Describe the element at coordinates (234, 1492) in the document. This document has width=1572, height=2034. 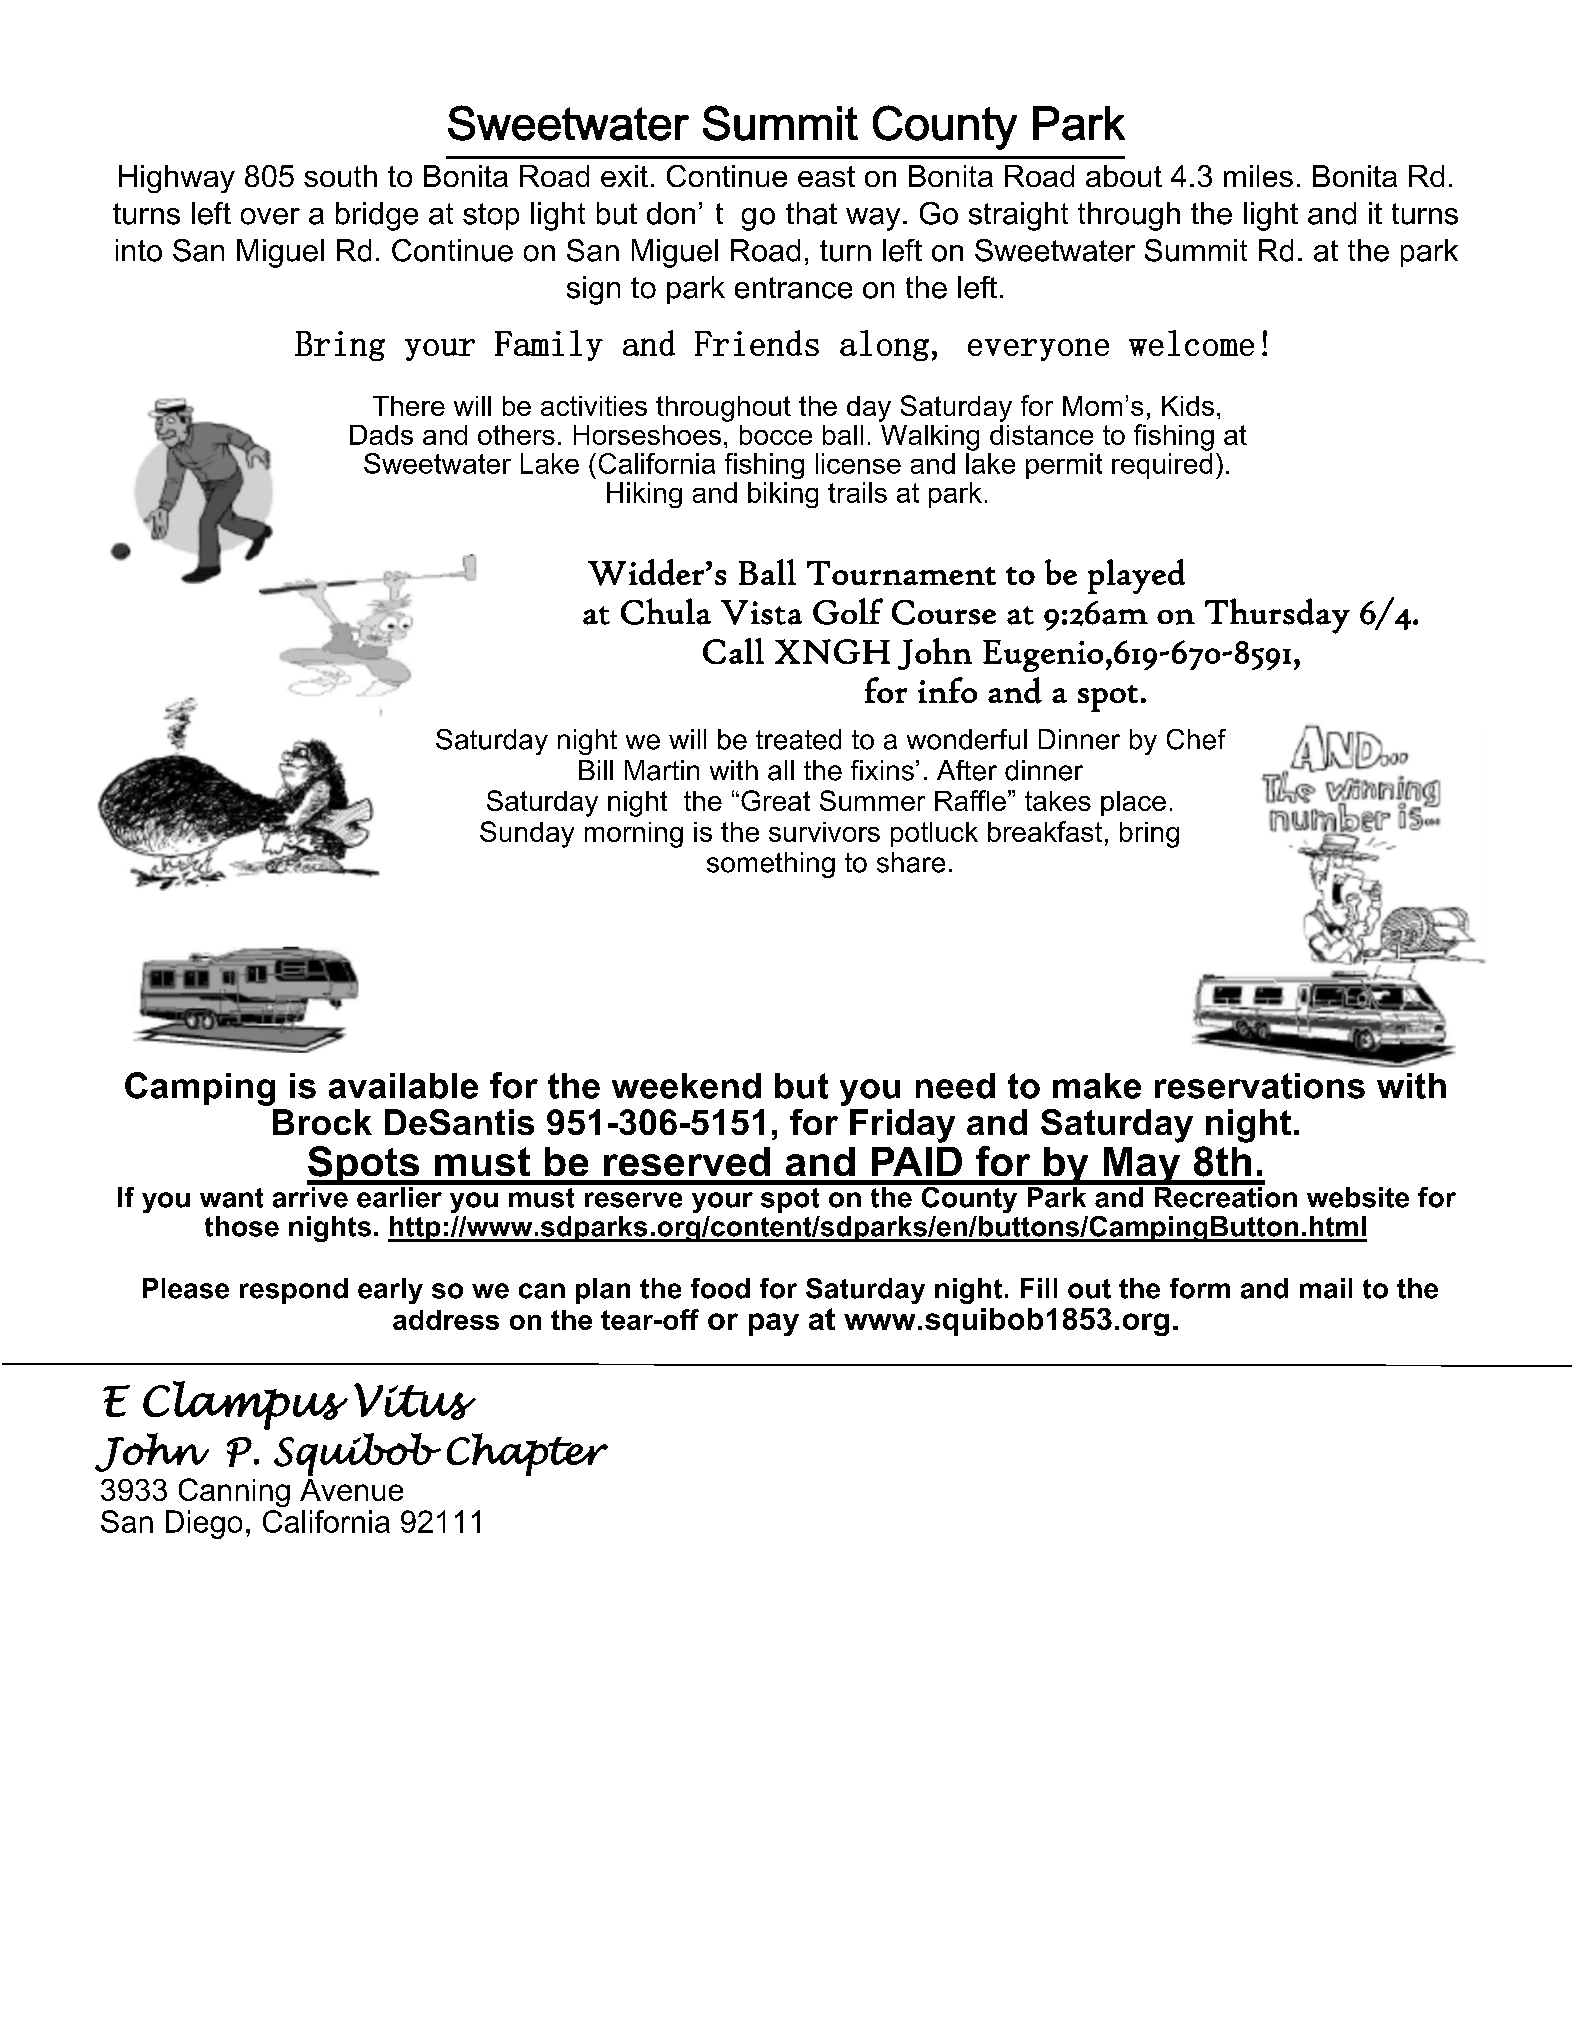
I see `Canning` at that location.
